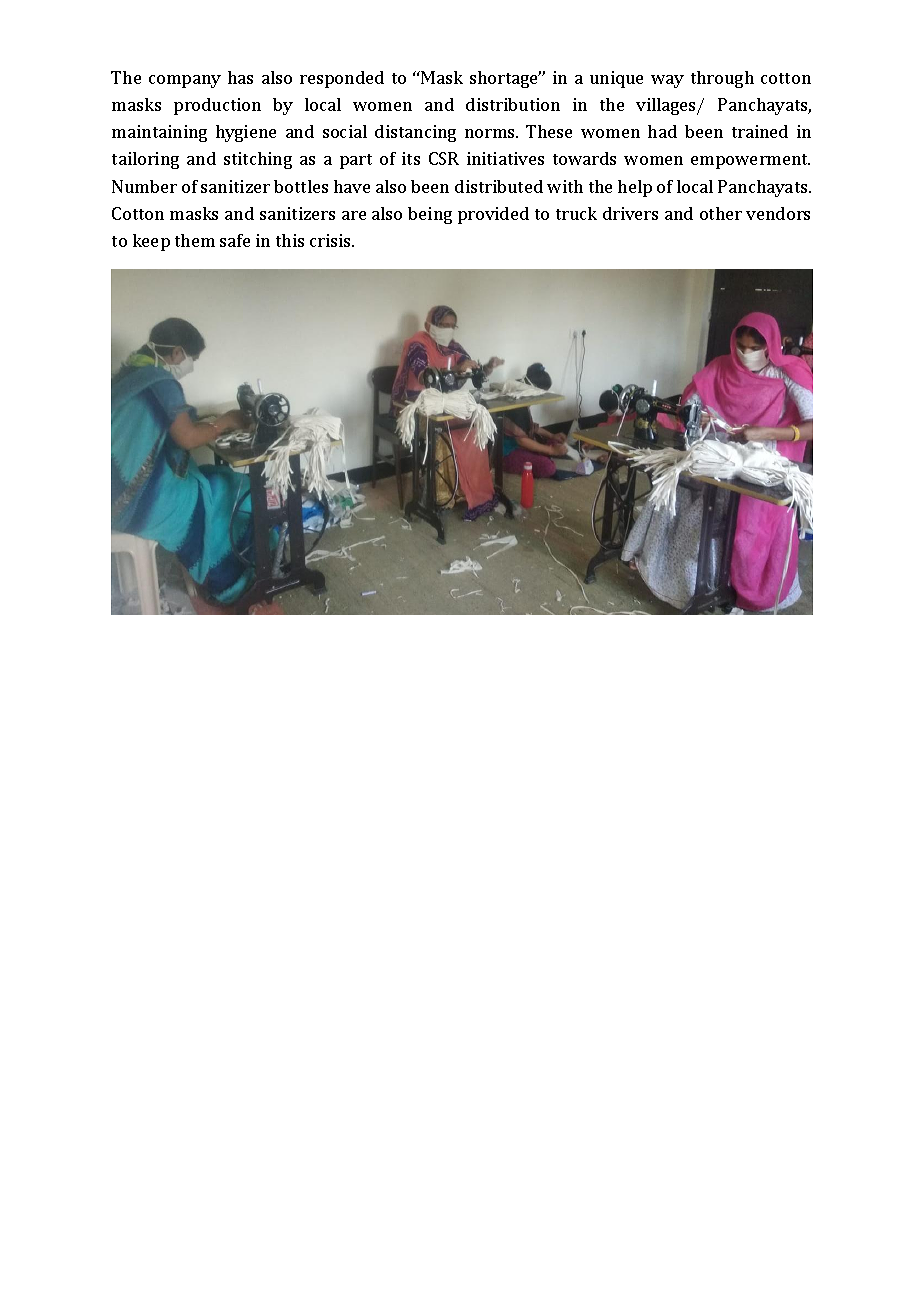 The width and height of the screenshot is (924, 1308). I want to click on empowerment, so click(750, 161).
